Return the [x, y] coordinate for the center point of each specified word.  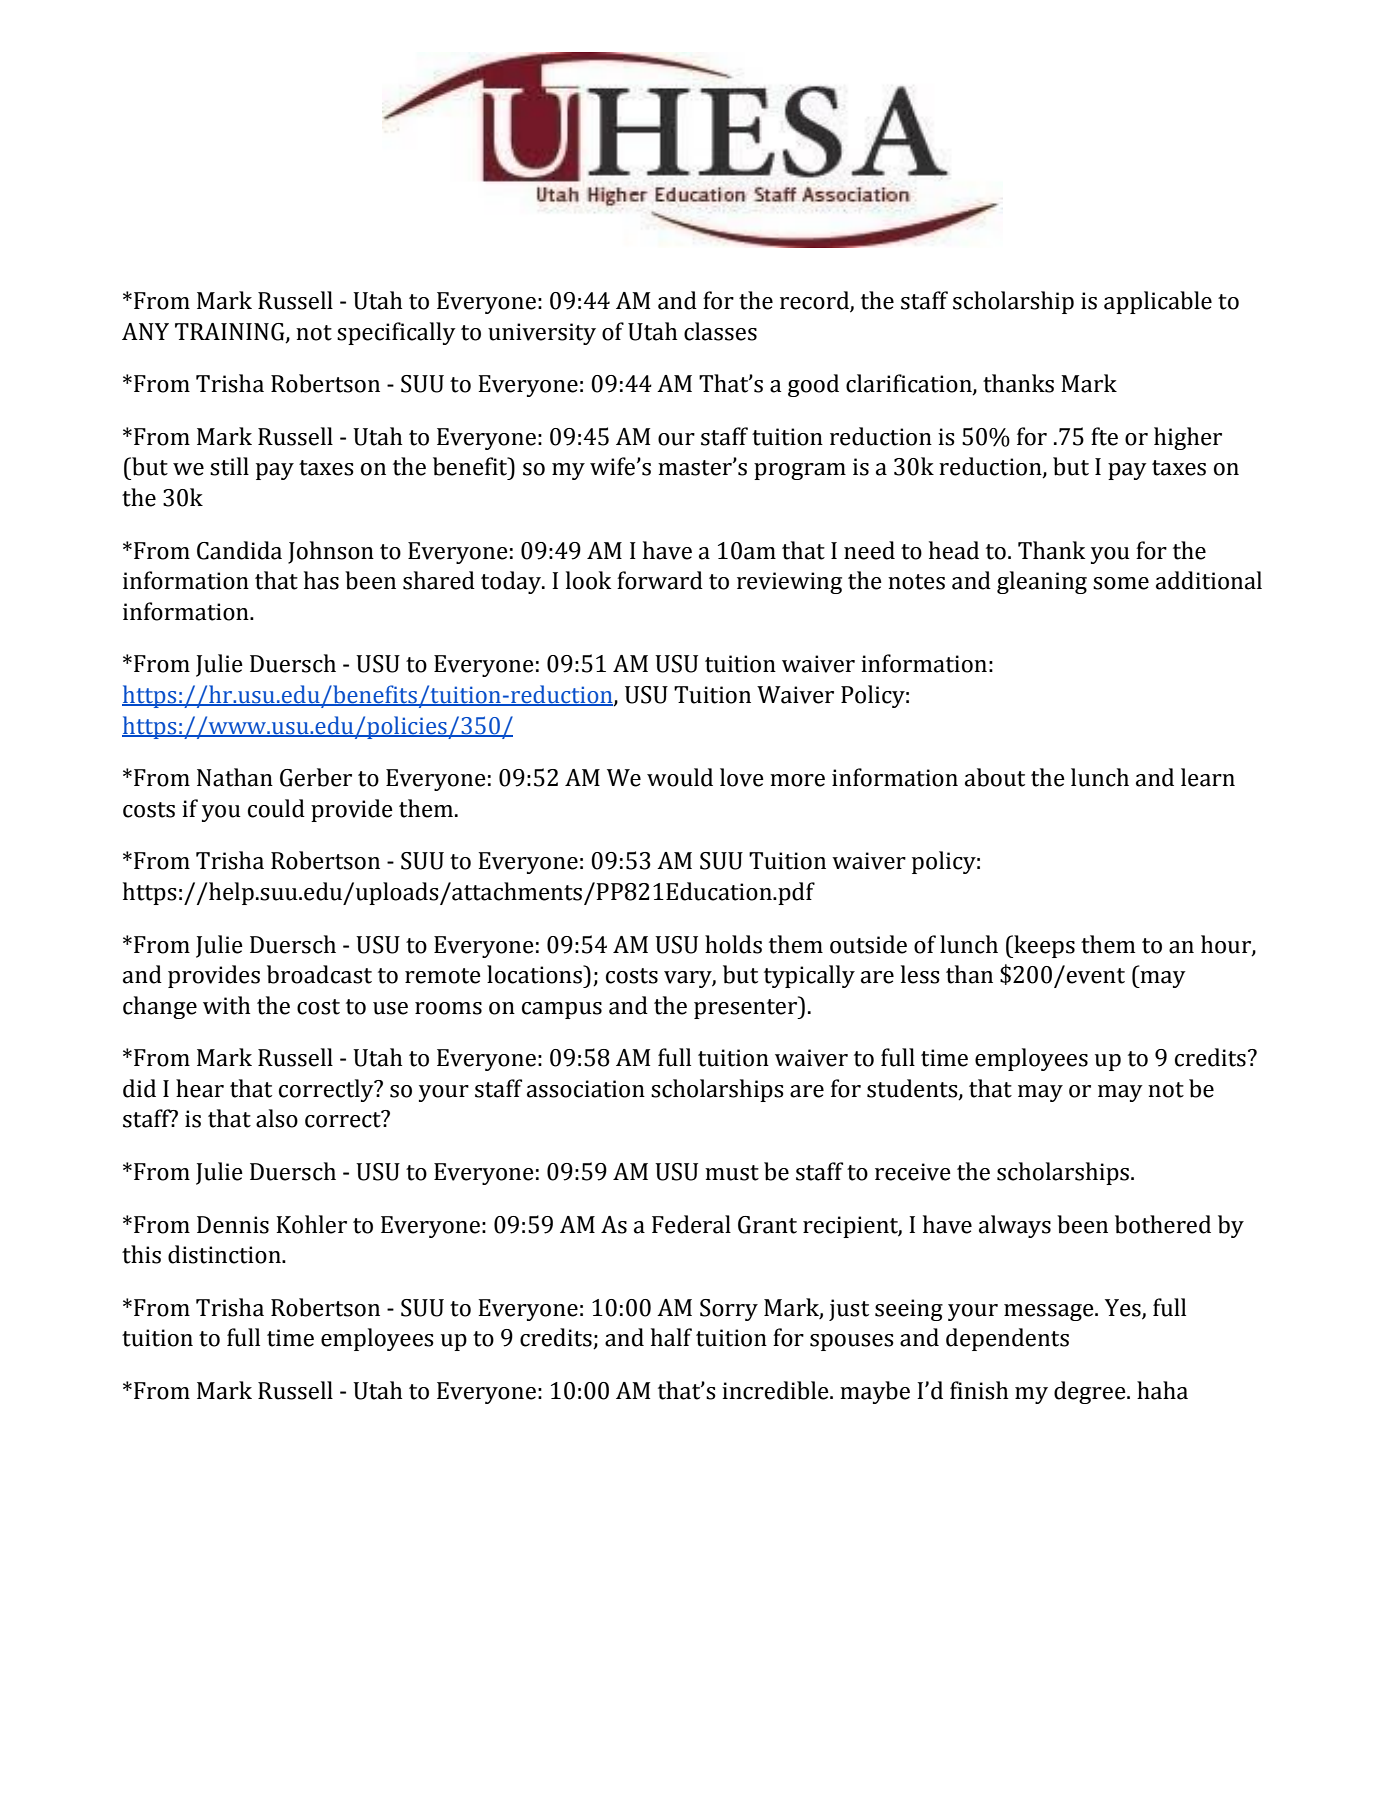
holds [733, 944]
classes [720, 331]
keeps [1043, 946]
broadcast [319, 974]
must [732, 1173]
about [995, 777]
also [277, 1118]
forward [660, 580]
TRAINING [231, 332]
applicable [1158, 302]
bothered [1163, 1224]
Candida [239, 550]
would [680, 777]
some [1121, 583]
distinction [225, 1254]
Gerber [316, 777]
